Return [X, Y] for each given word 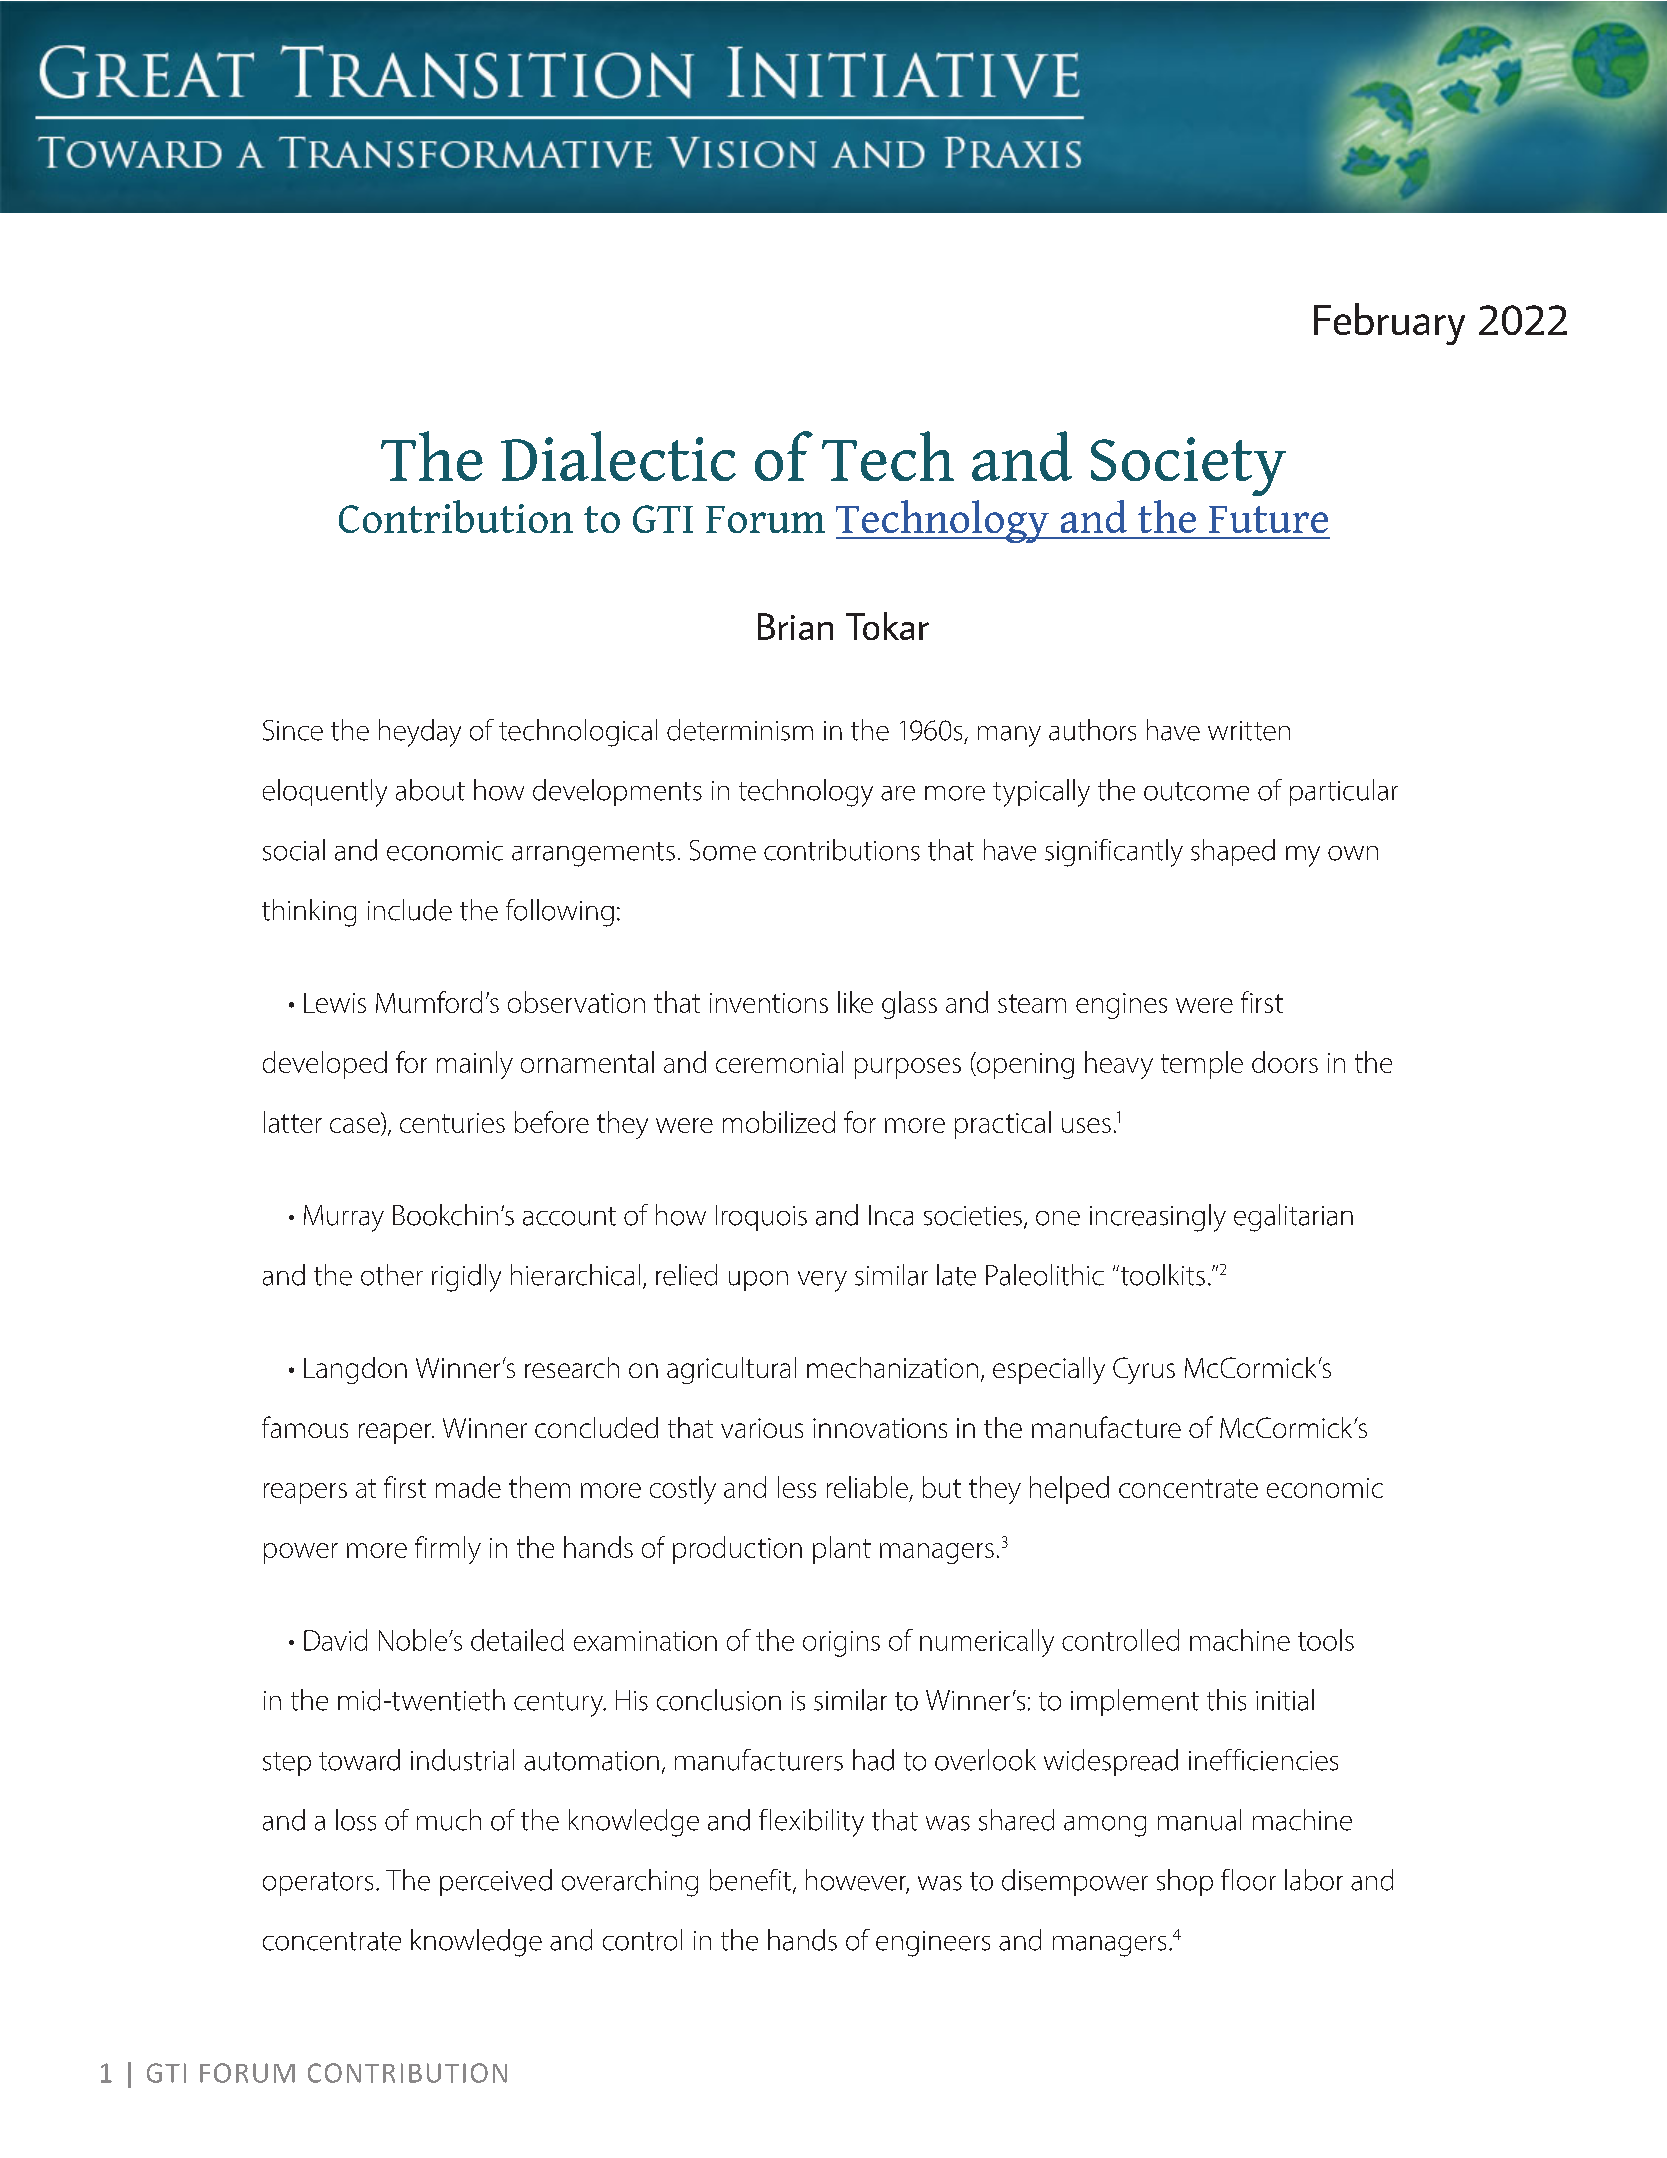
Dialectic [618, 456]
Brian [795, 626]
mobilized [779, 1122]
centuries [452, 1123]
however [857, 1881]
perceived [496, 1882]
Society [1188, 466]
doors [1285, 1062]
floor [1248, 1880]
